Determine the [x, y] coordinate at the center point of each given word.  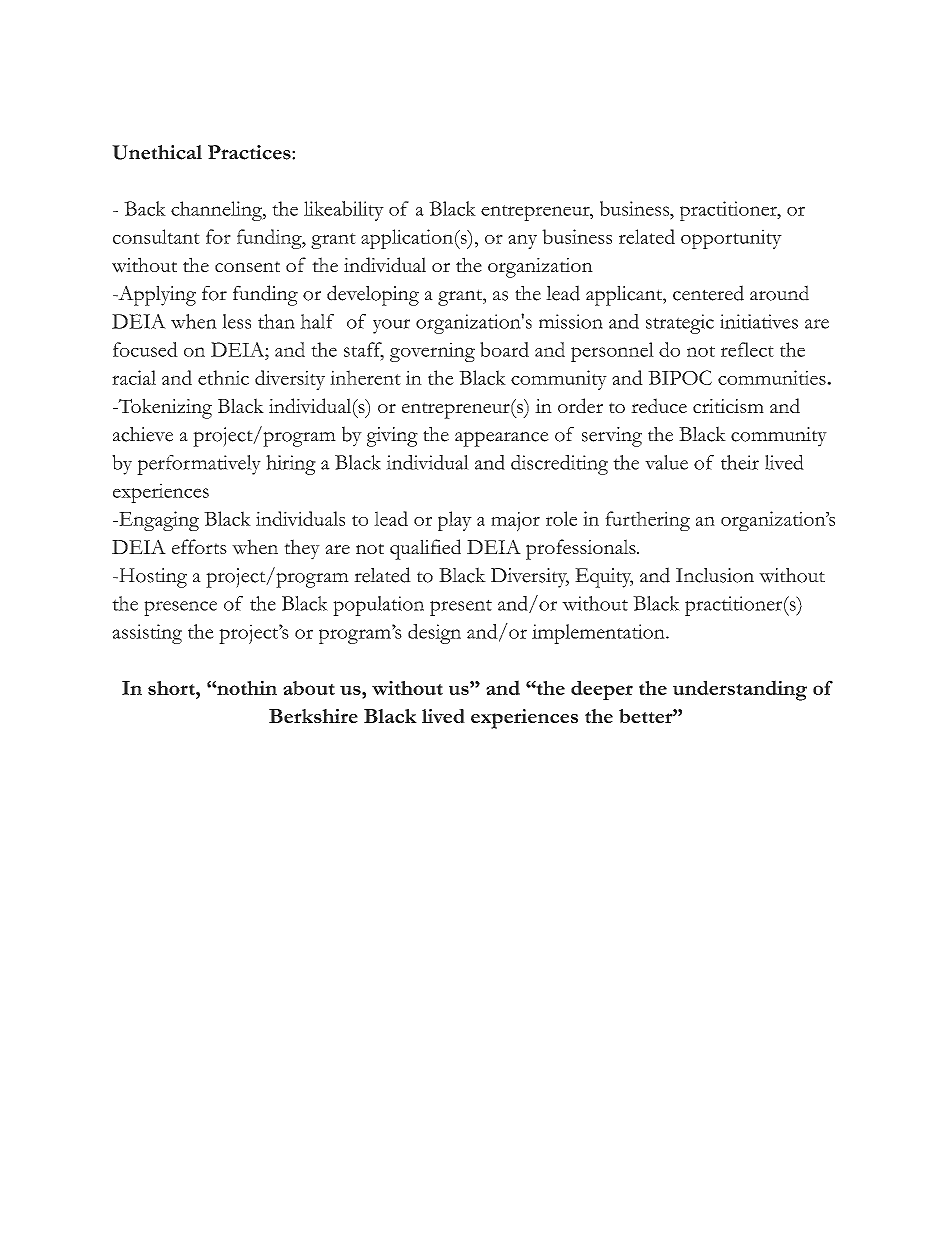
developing [373, 295]
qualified [425, 549]
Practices [250, 152]
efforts [199, 546]
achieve [143, 434]
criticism [728, 406]
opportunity [731, 239]
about [309, 688]
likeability [344, 211]
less [236, 321]
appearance [502, 439]
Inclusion [715, 575]
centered [708, 293]
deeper [602, 690]
